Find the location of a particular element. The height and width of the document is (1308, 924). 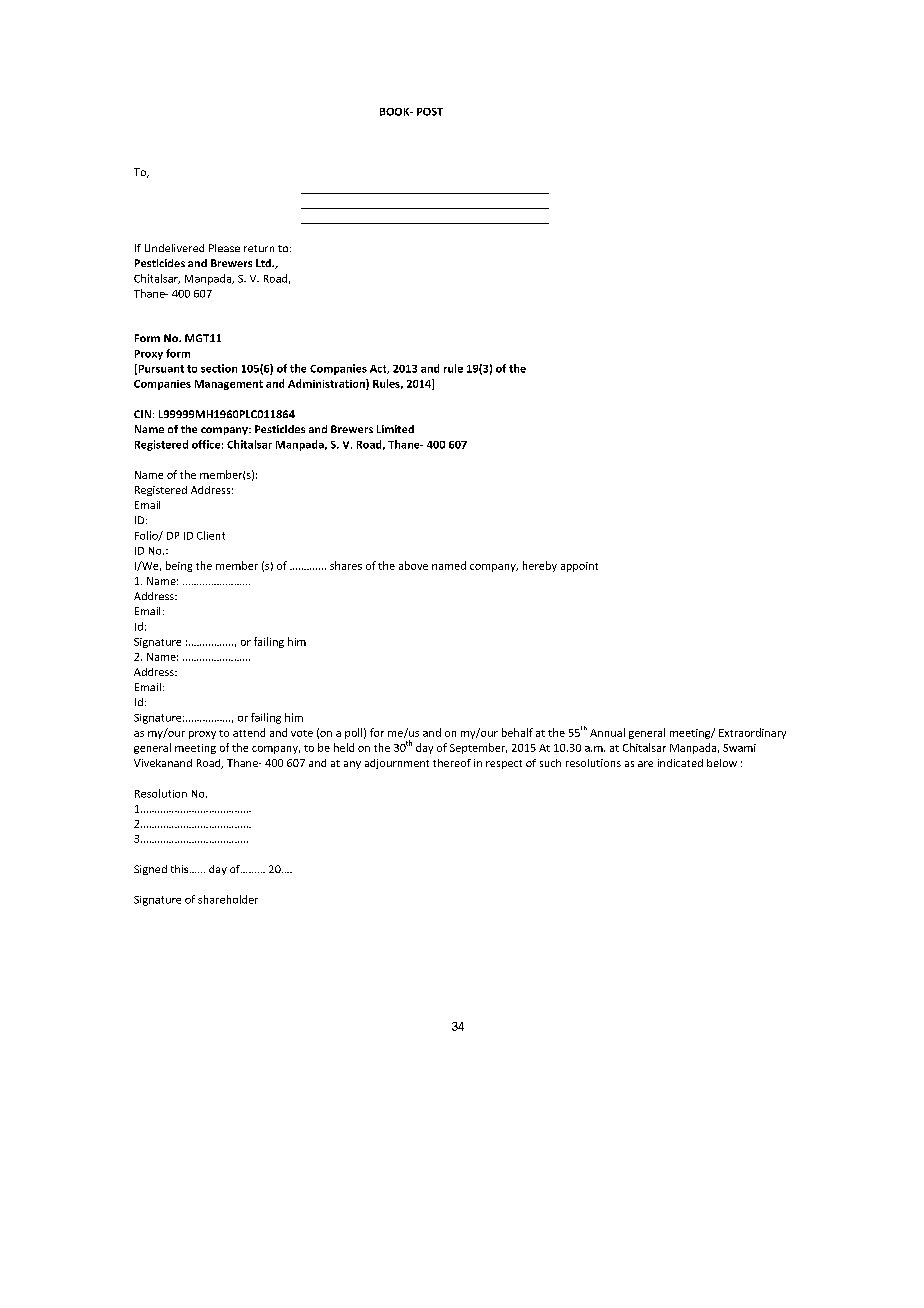

above is located at coordinates (413, 565).
